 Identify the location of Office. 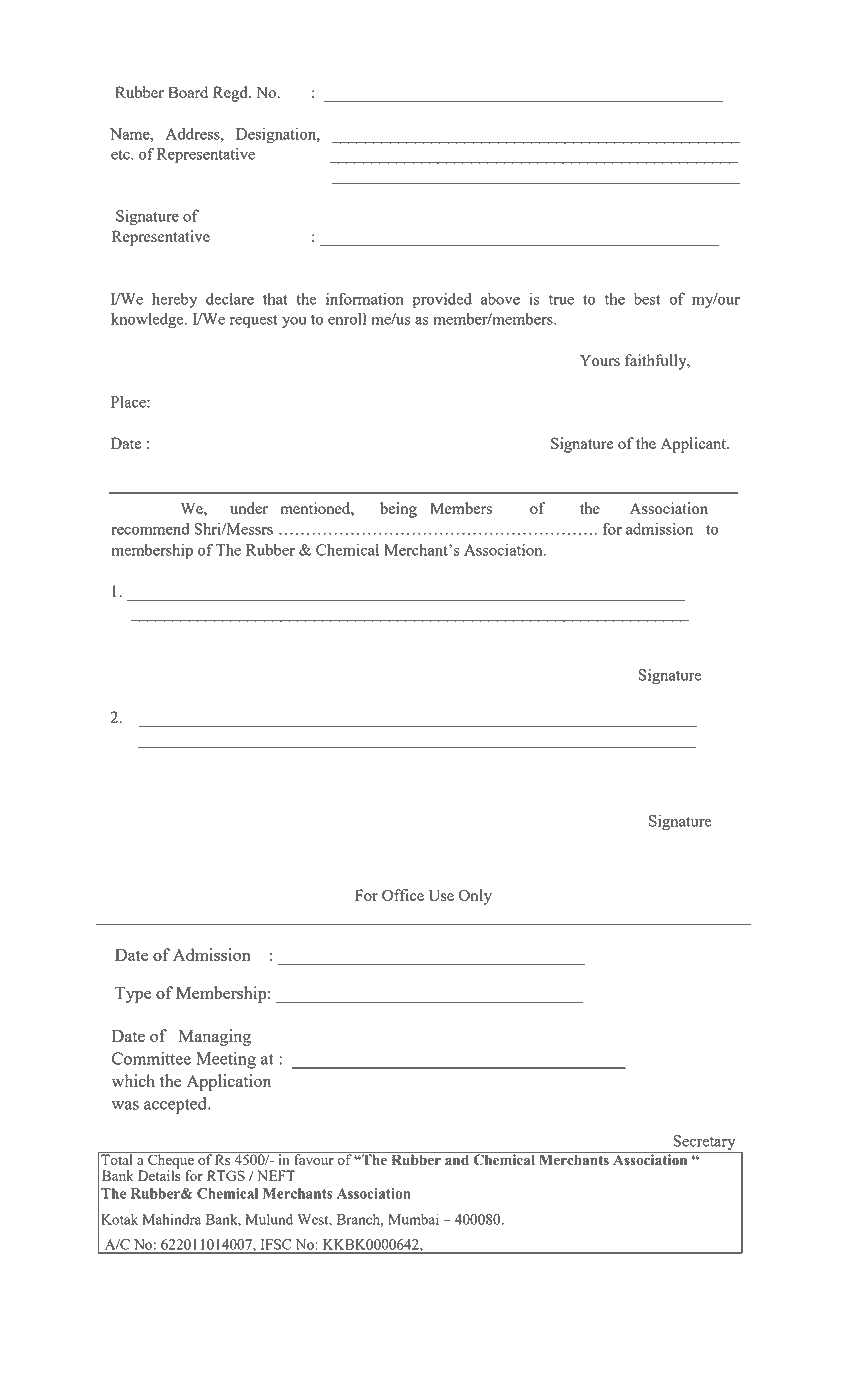
(403, 895).
